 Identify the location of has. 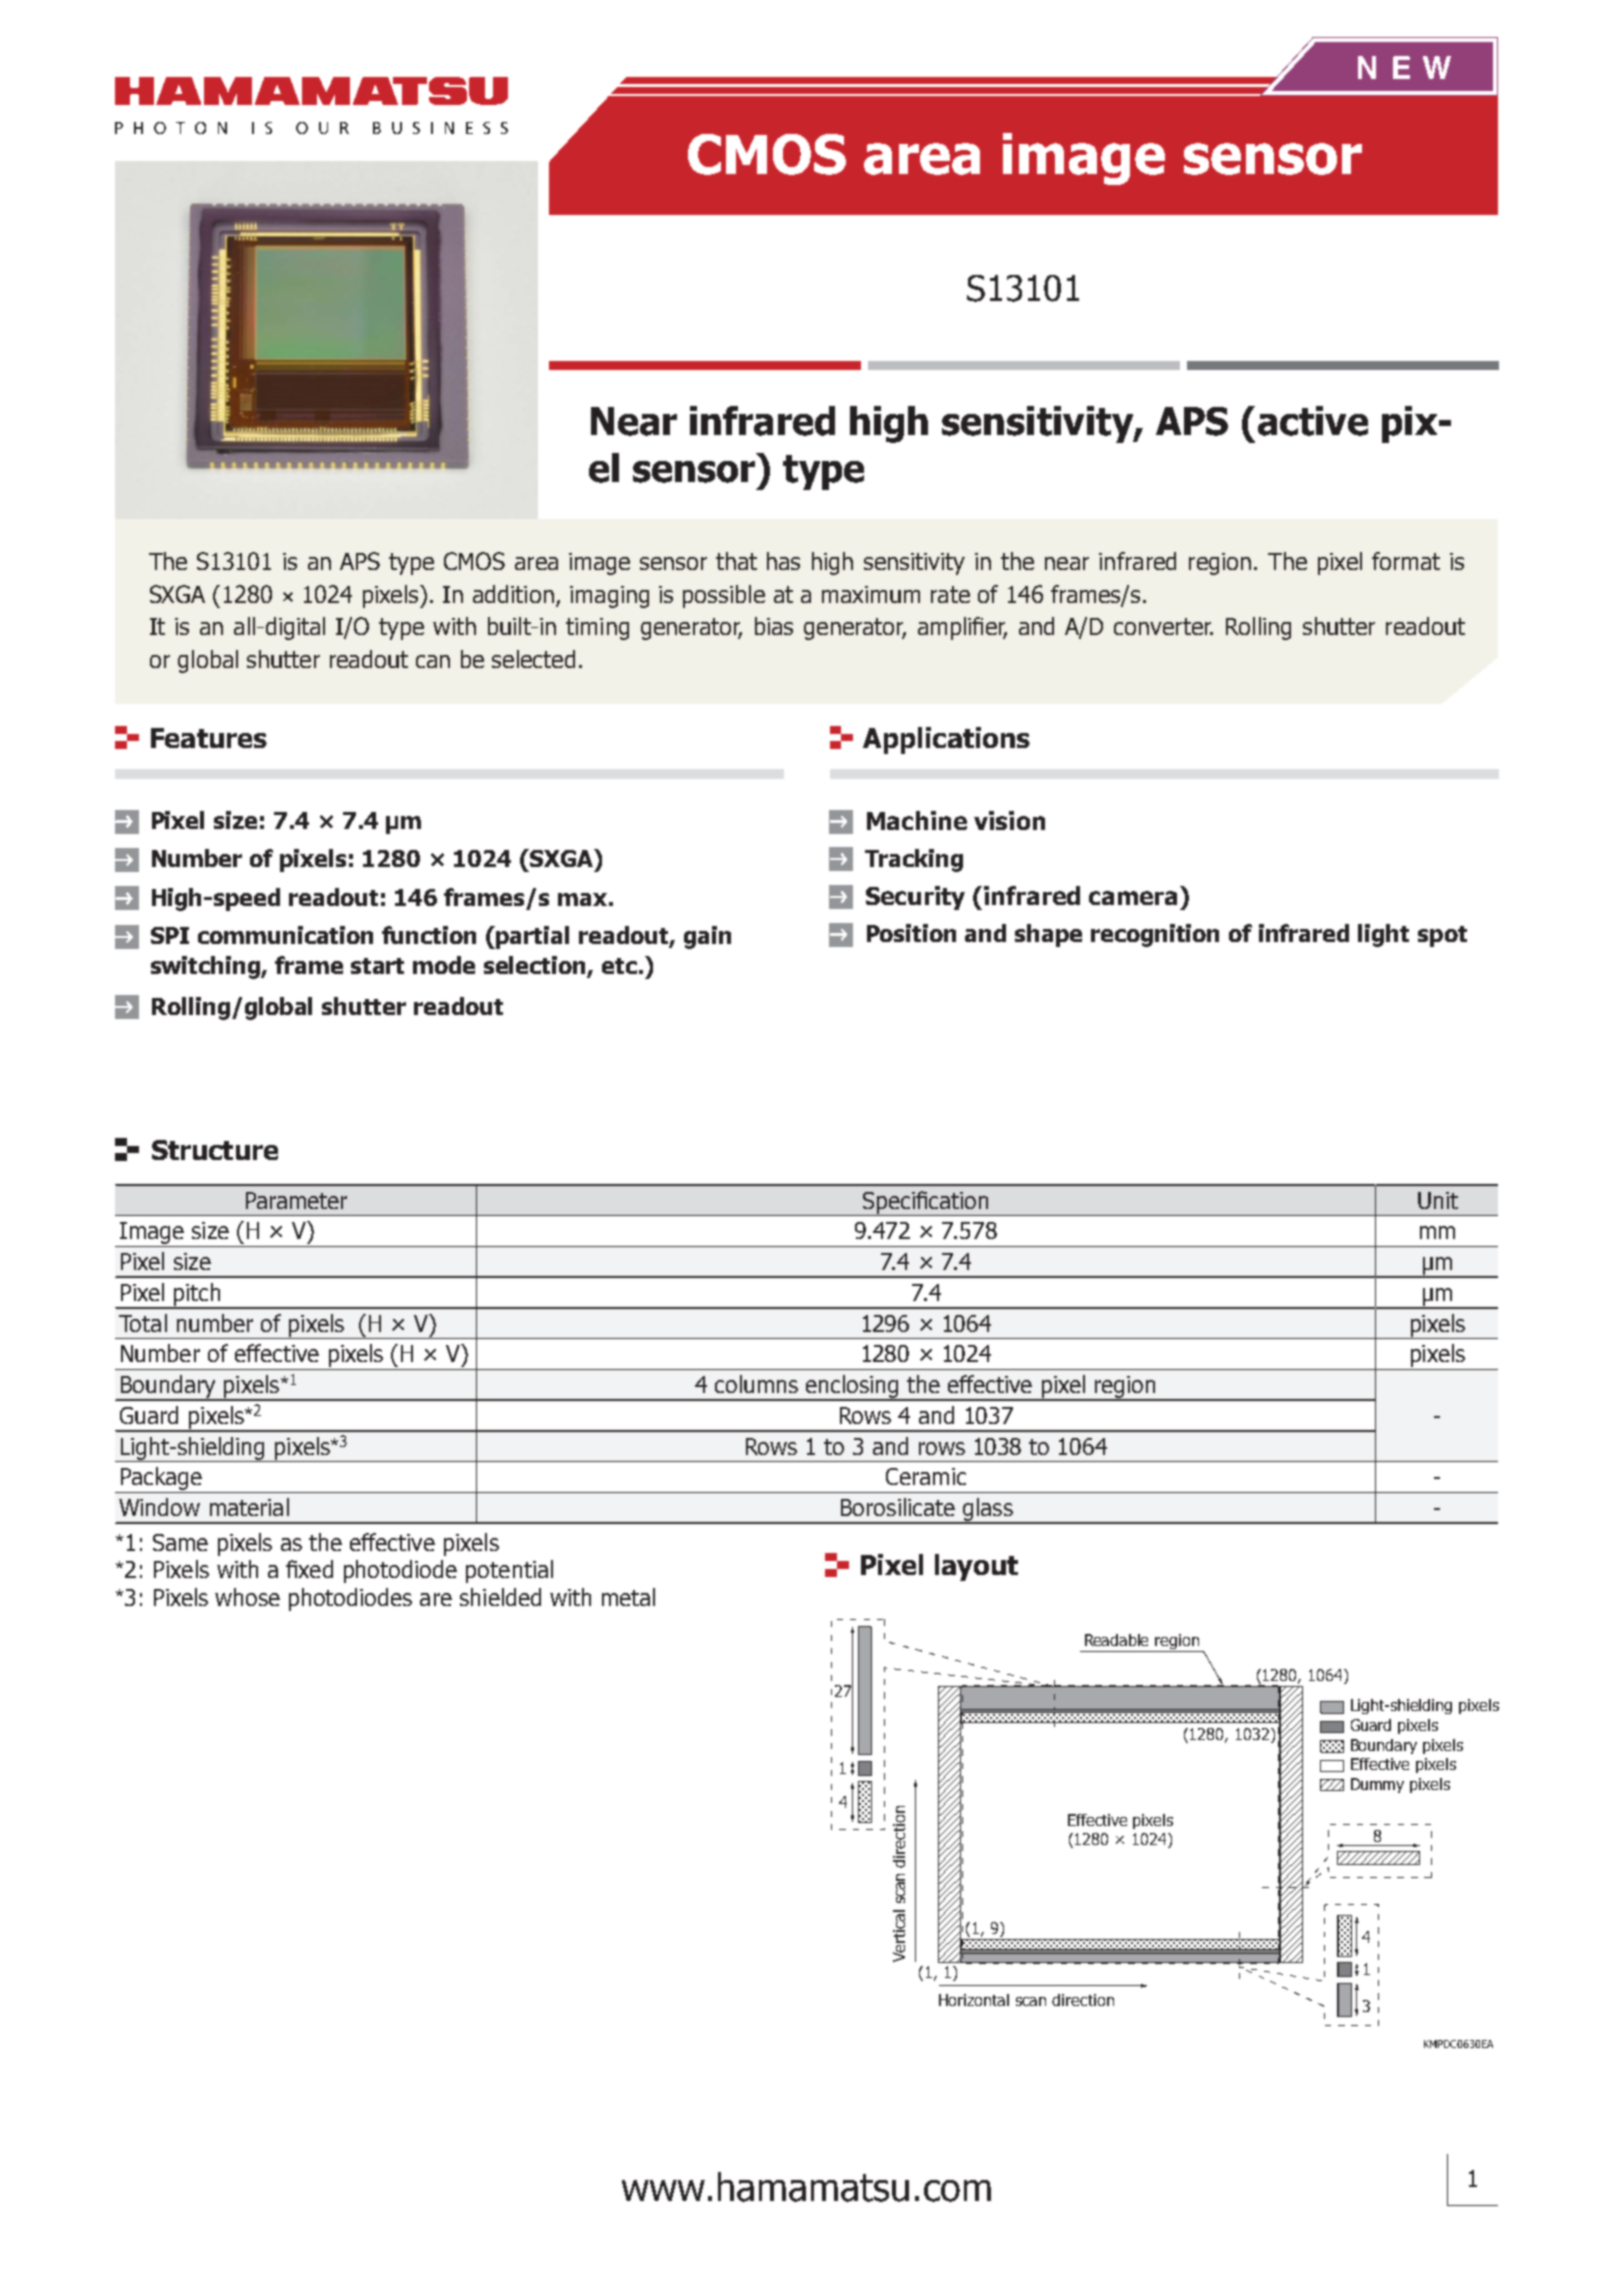
(783, 561).
